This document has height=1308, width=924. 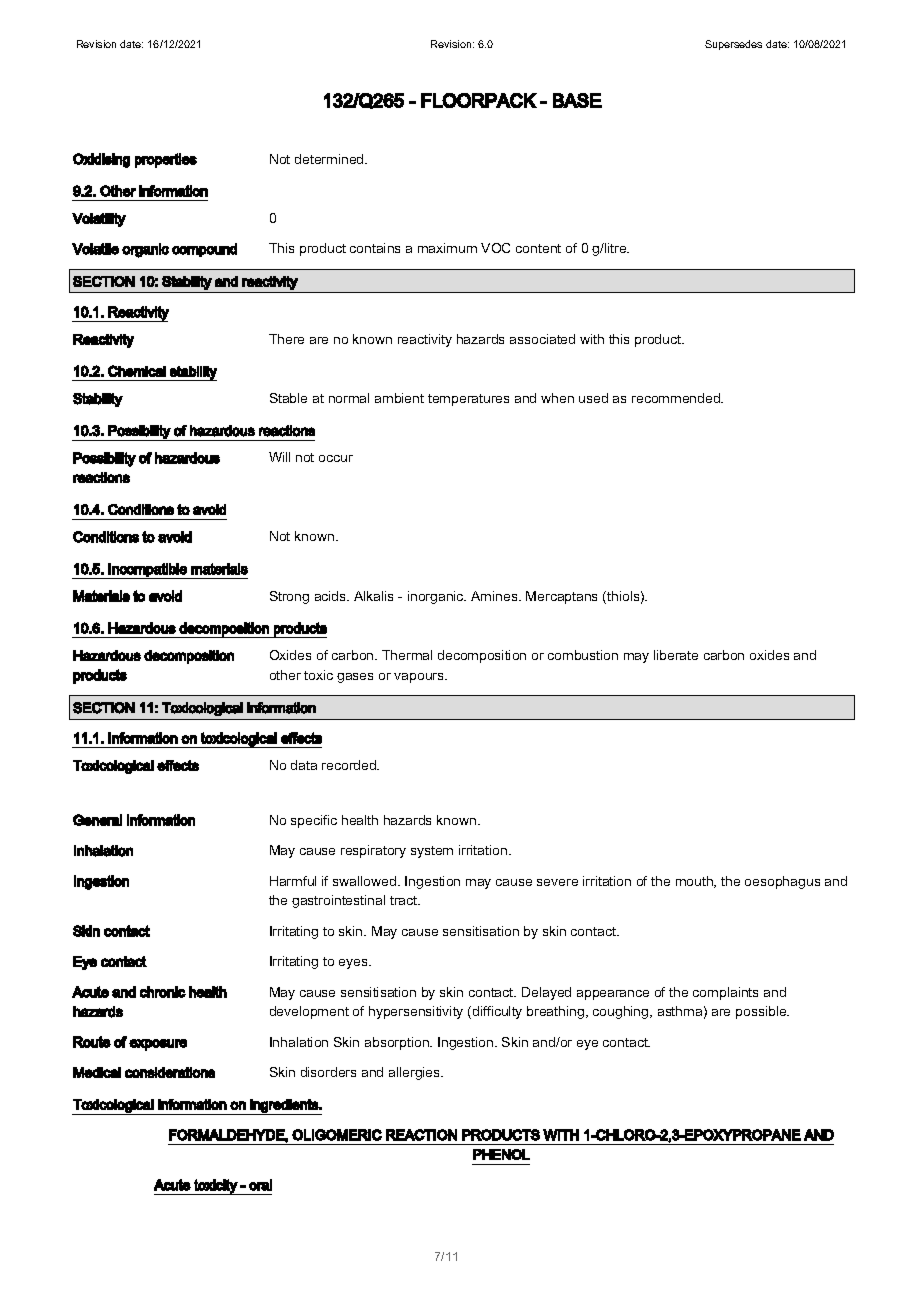 I want to click on system, so click(x=432, y=852).
